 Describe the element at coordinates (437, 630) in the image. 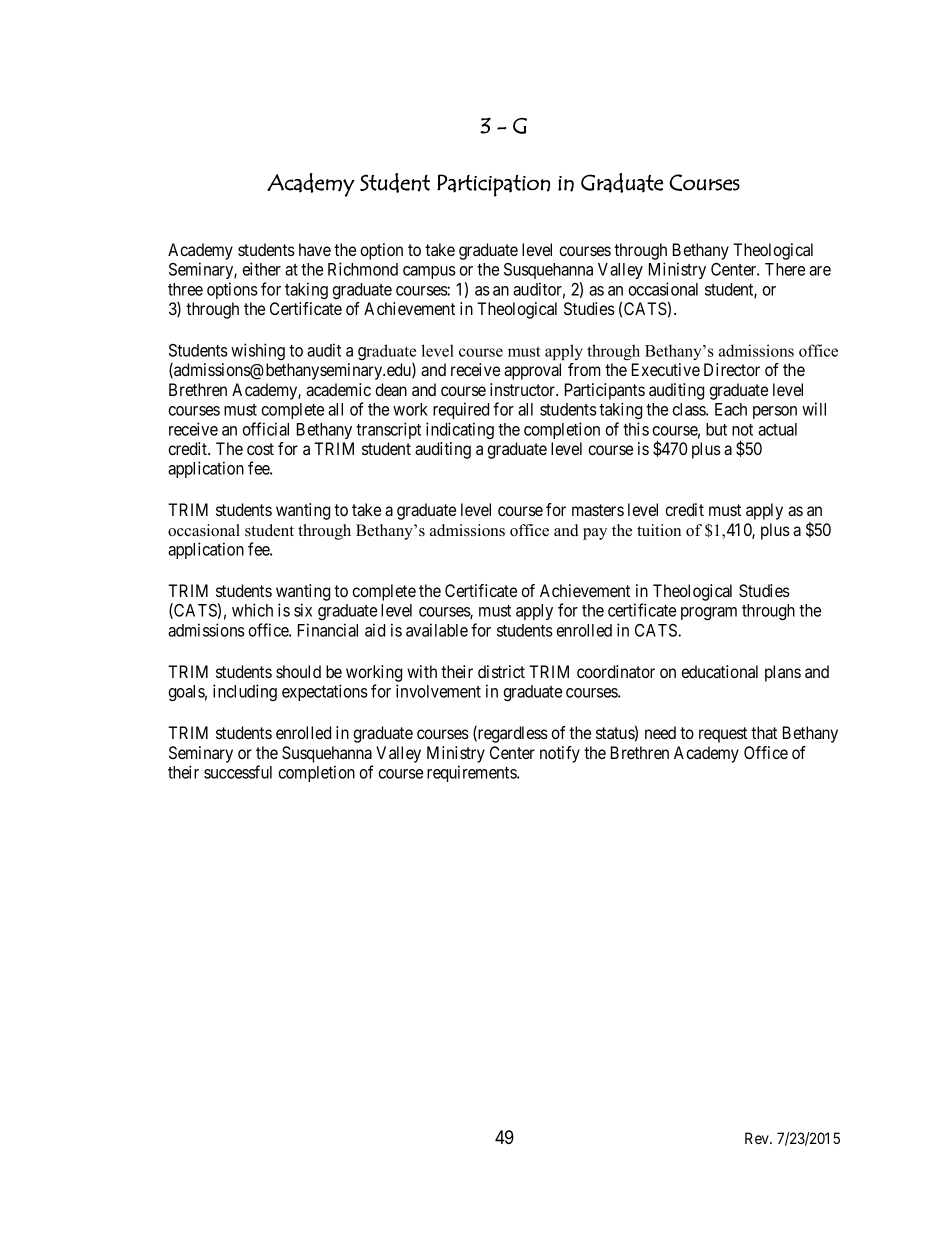

I see `available` at that location.
